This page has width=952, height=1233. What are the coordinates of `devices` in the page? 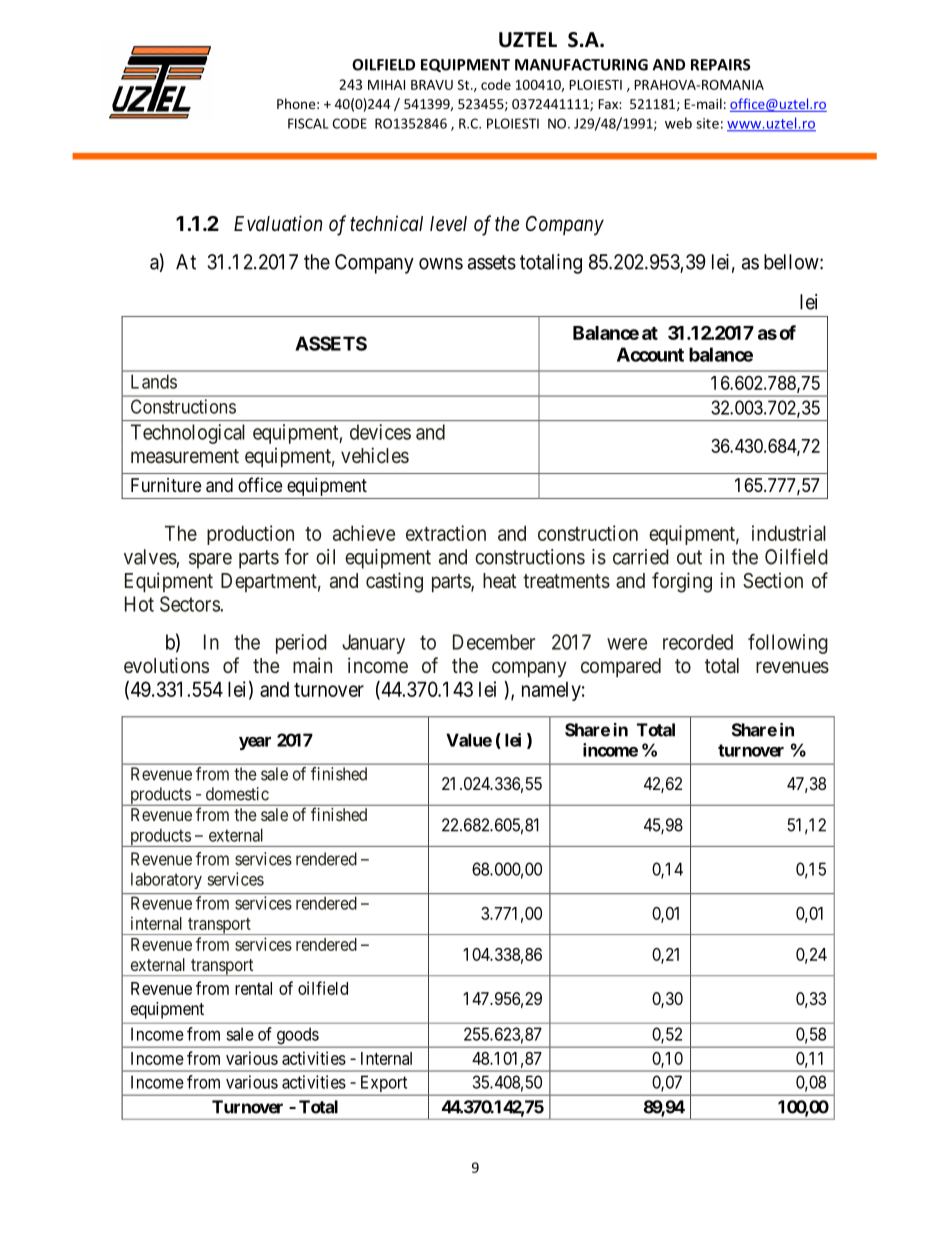 It's located at (380, 432).
